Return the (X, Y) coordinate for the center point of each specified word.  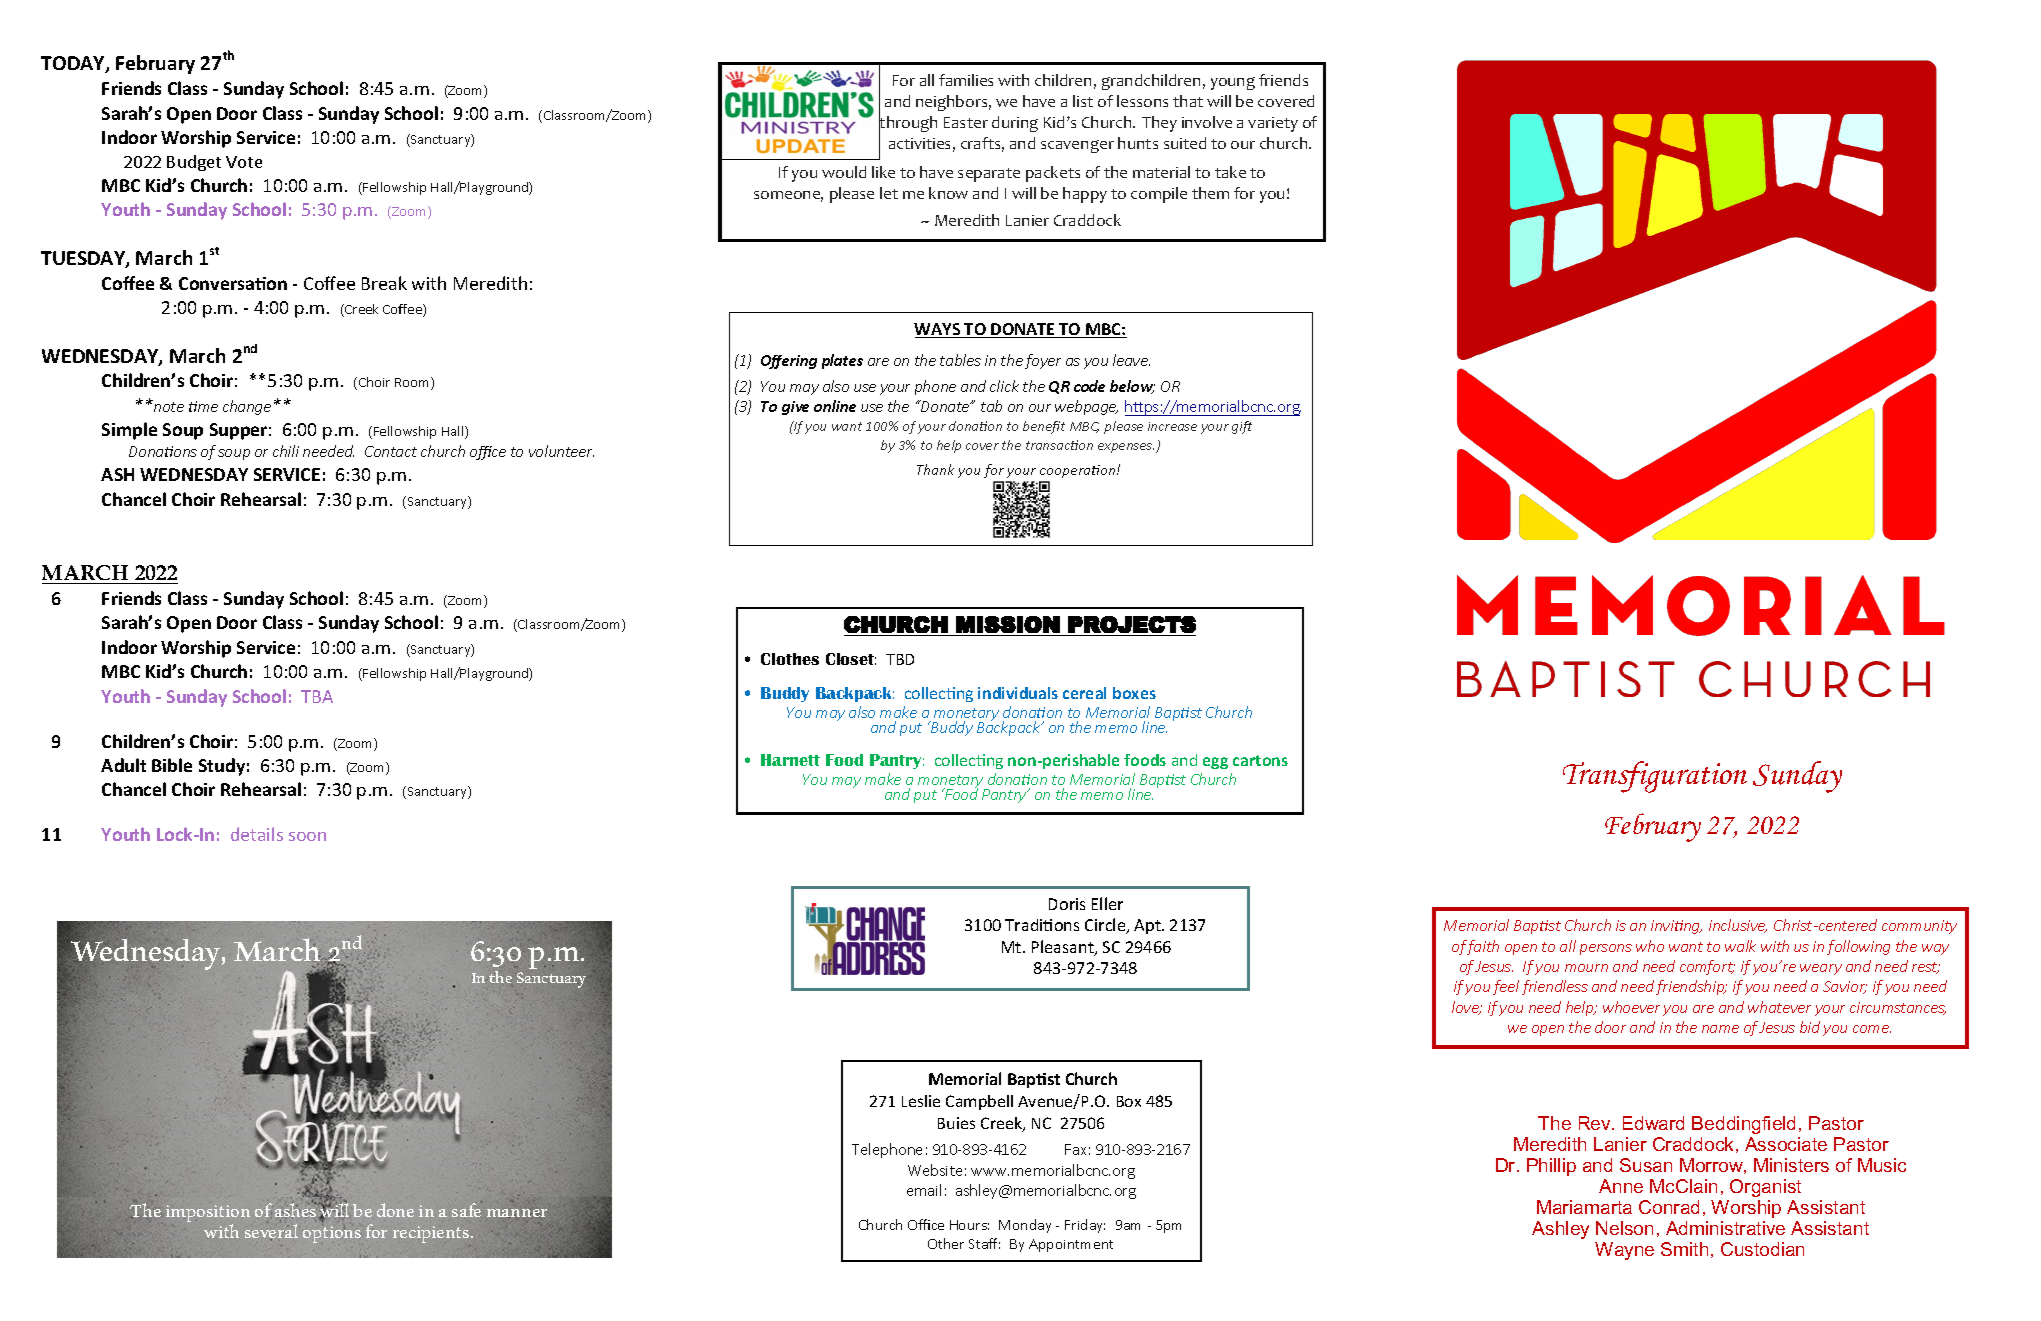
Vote (244, 162)
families (966, 80)
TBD (900, 659)
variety (1273, 124)
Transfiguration (1655, 777)
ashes (297, 1210)
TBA (317, 696)
